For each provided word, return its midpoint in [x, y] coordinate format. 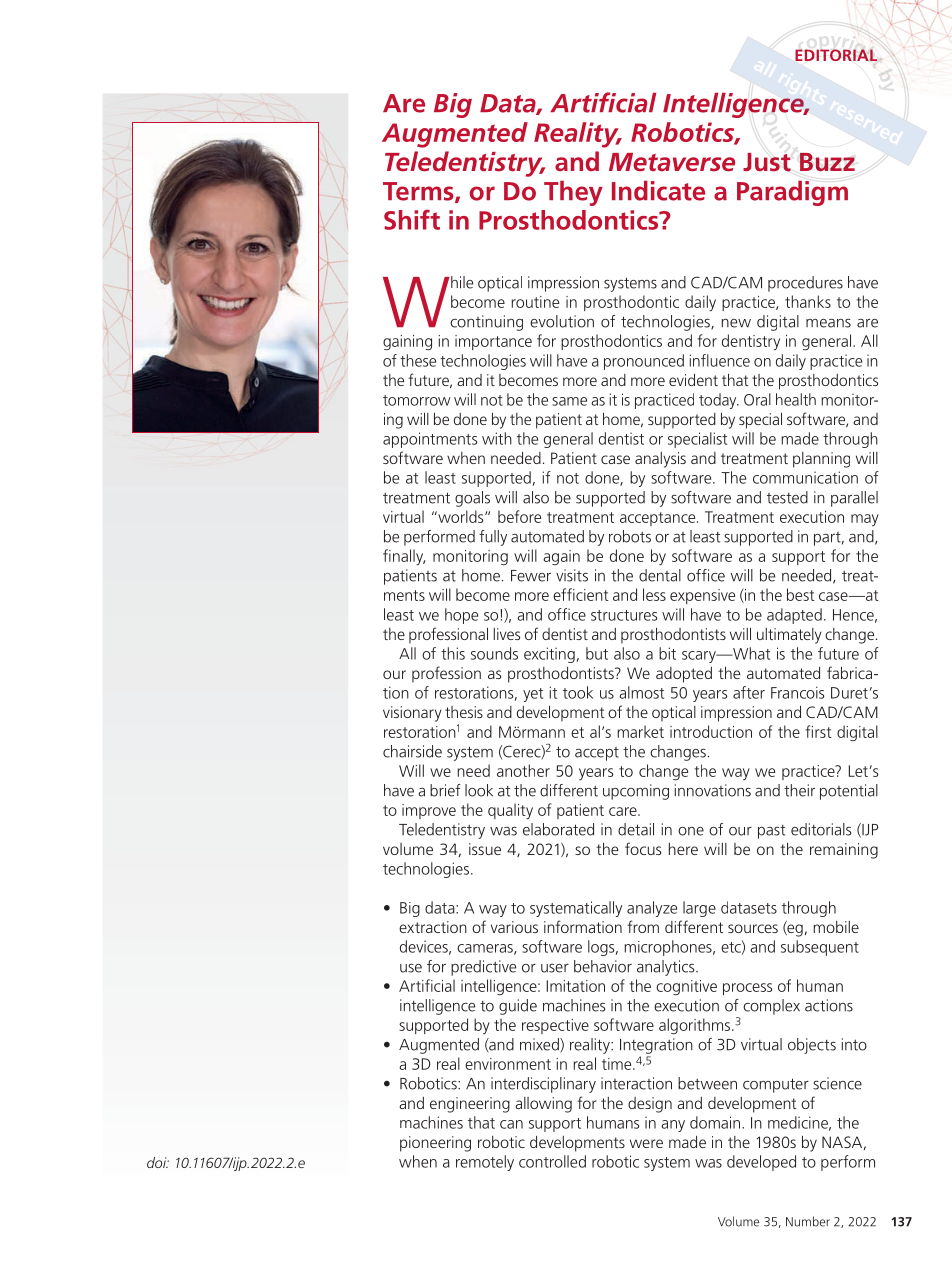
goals [472, 499]
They [573, 193]
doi [158, 1162]
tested [787, 497]
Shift [412, 219]
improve [429, 811]
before [519, 516]
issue [485, 849]
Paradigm [792, 193]
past [771, 832]
